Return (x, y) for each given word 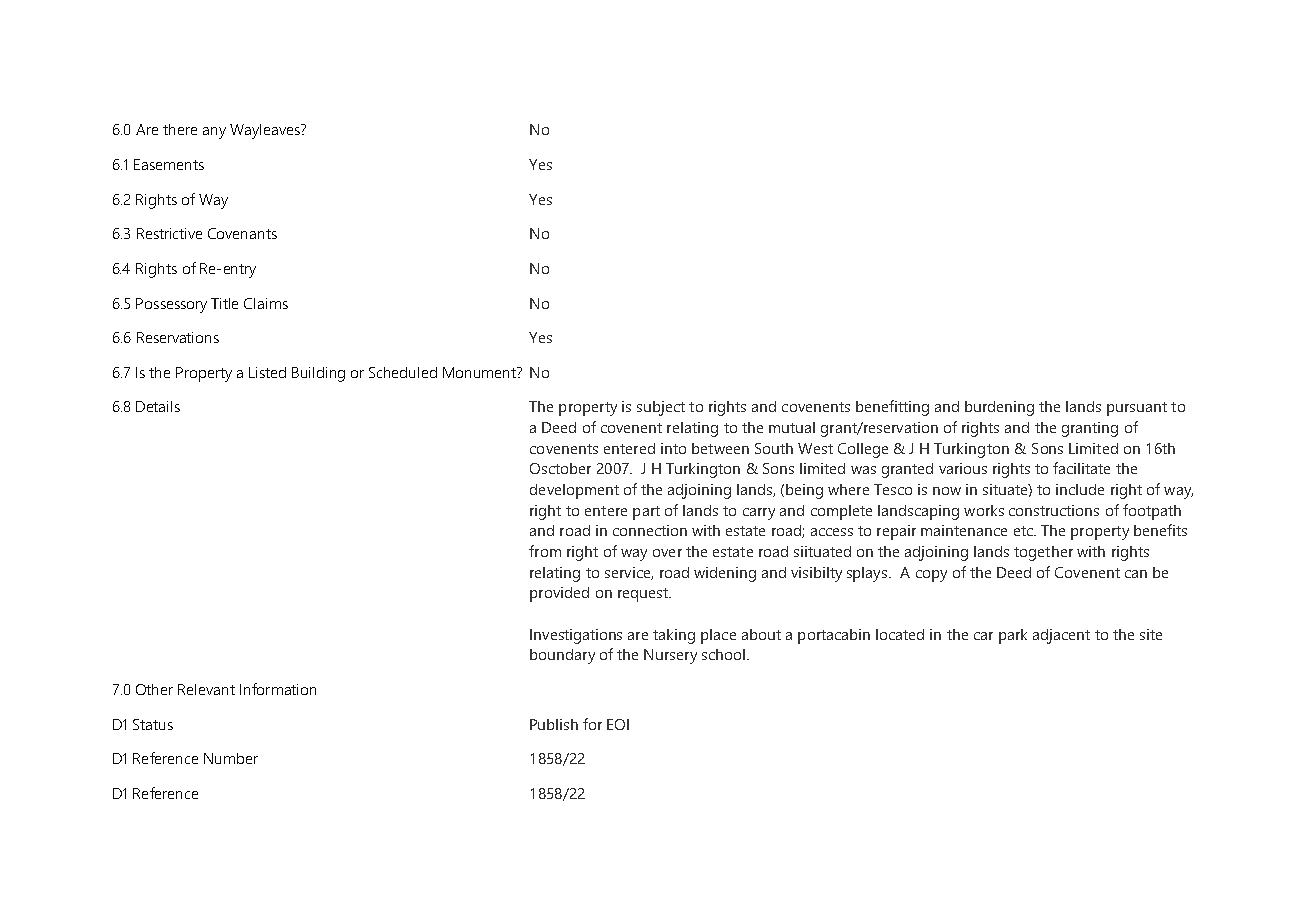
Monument (480, 372)
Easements (169, 164)
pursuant (1137, 409)
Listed (267, 372)
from (545, 551)
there (180, 129)
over (667, 553)
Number (231, 758)
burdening (999, 408)
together (1043, 553)
